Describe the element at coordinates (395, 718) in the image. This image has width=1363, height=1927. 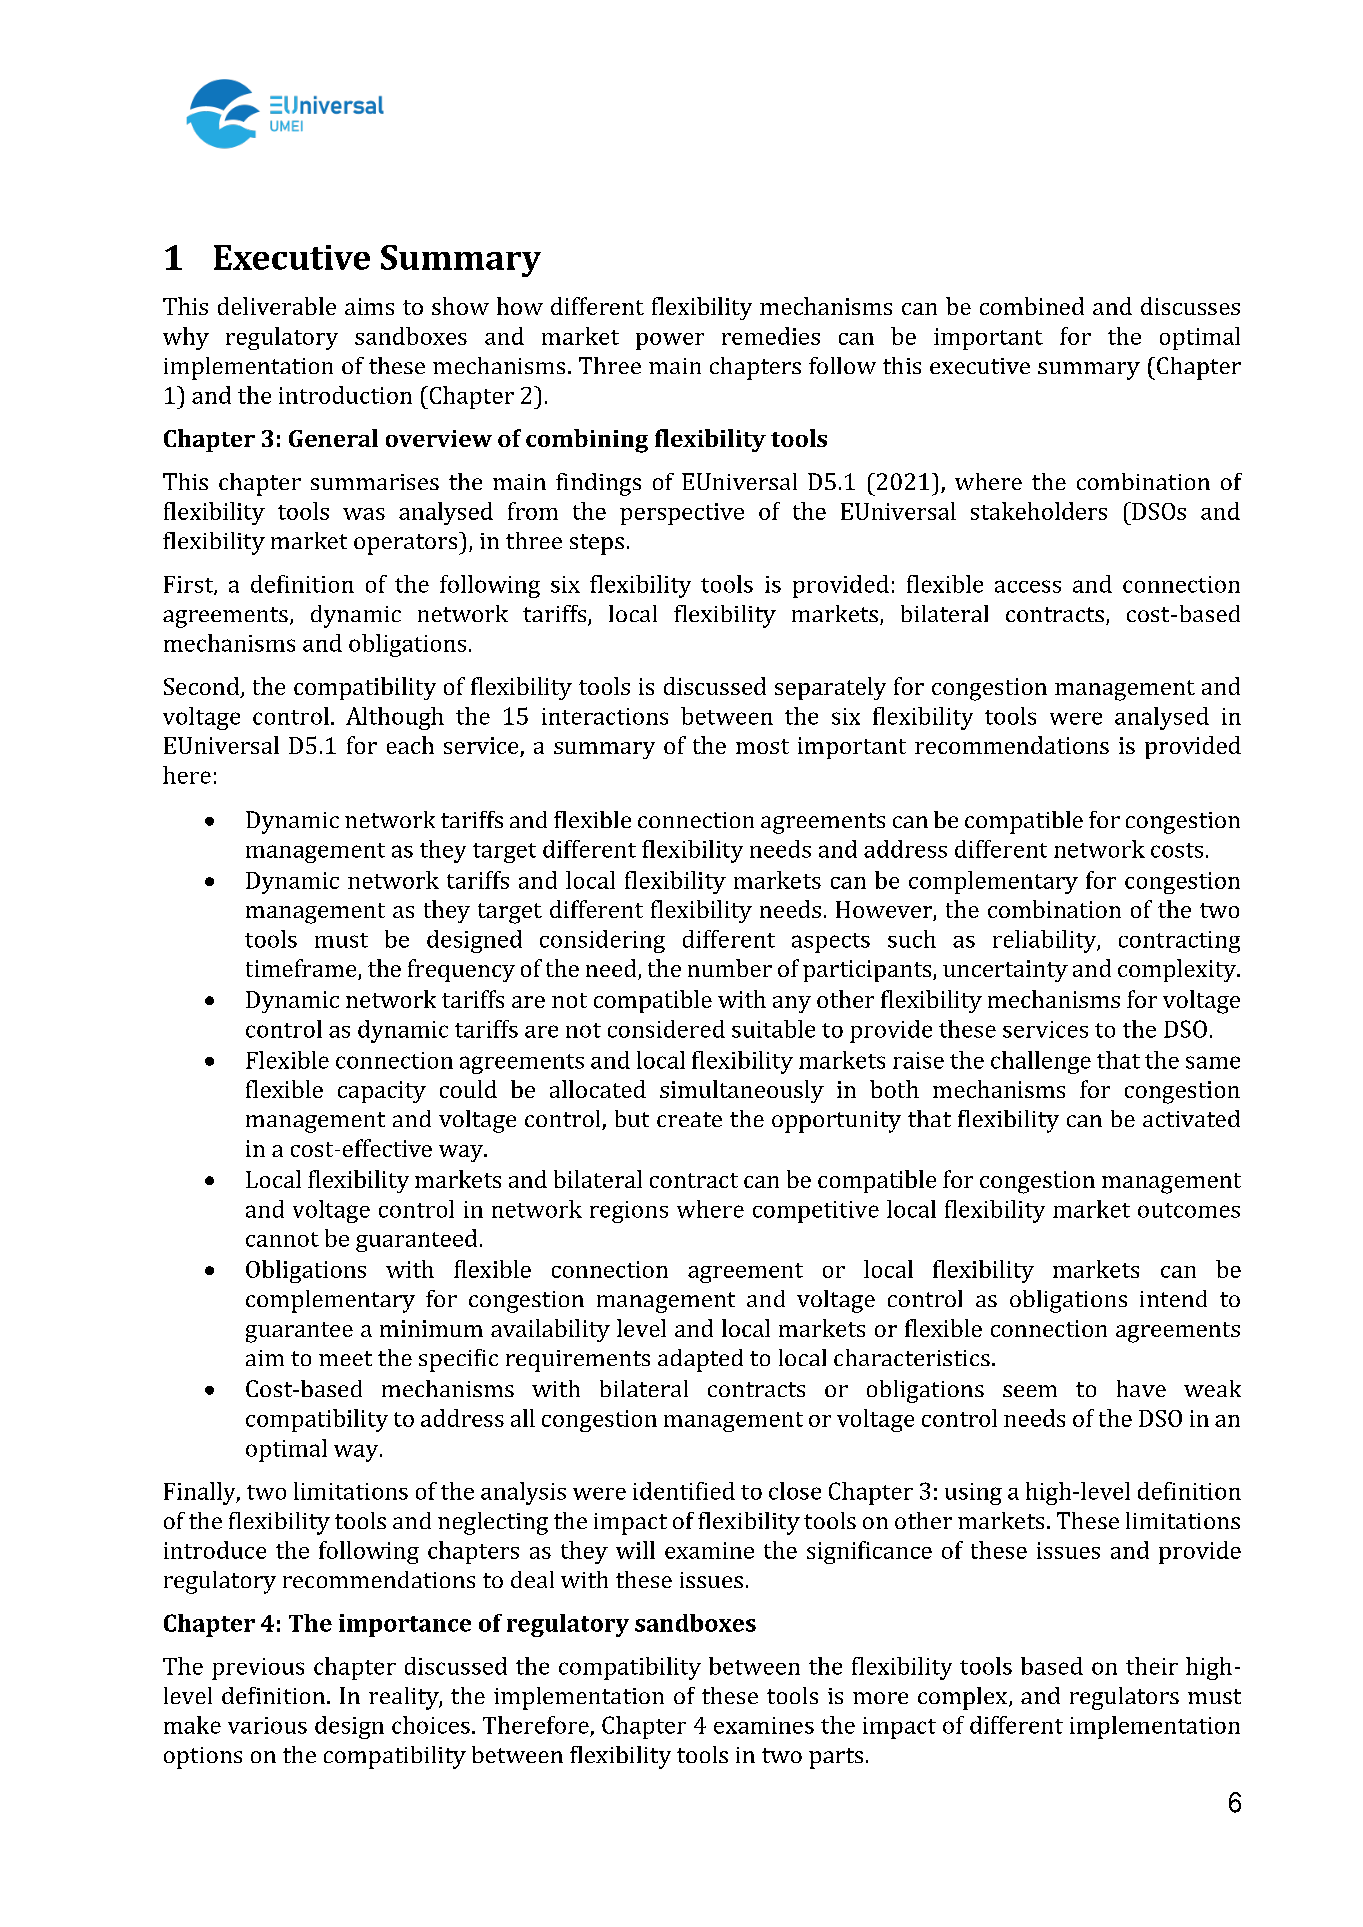
I see `Although` at that location.
